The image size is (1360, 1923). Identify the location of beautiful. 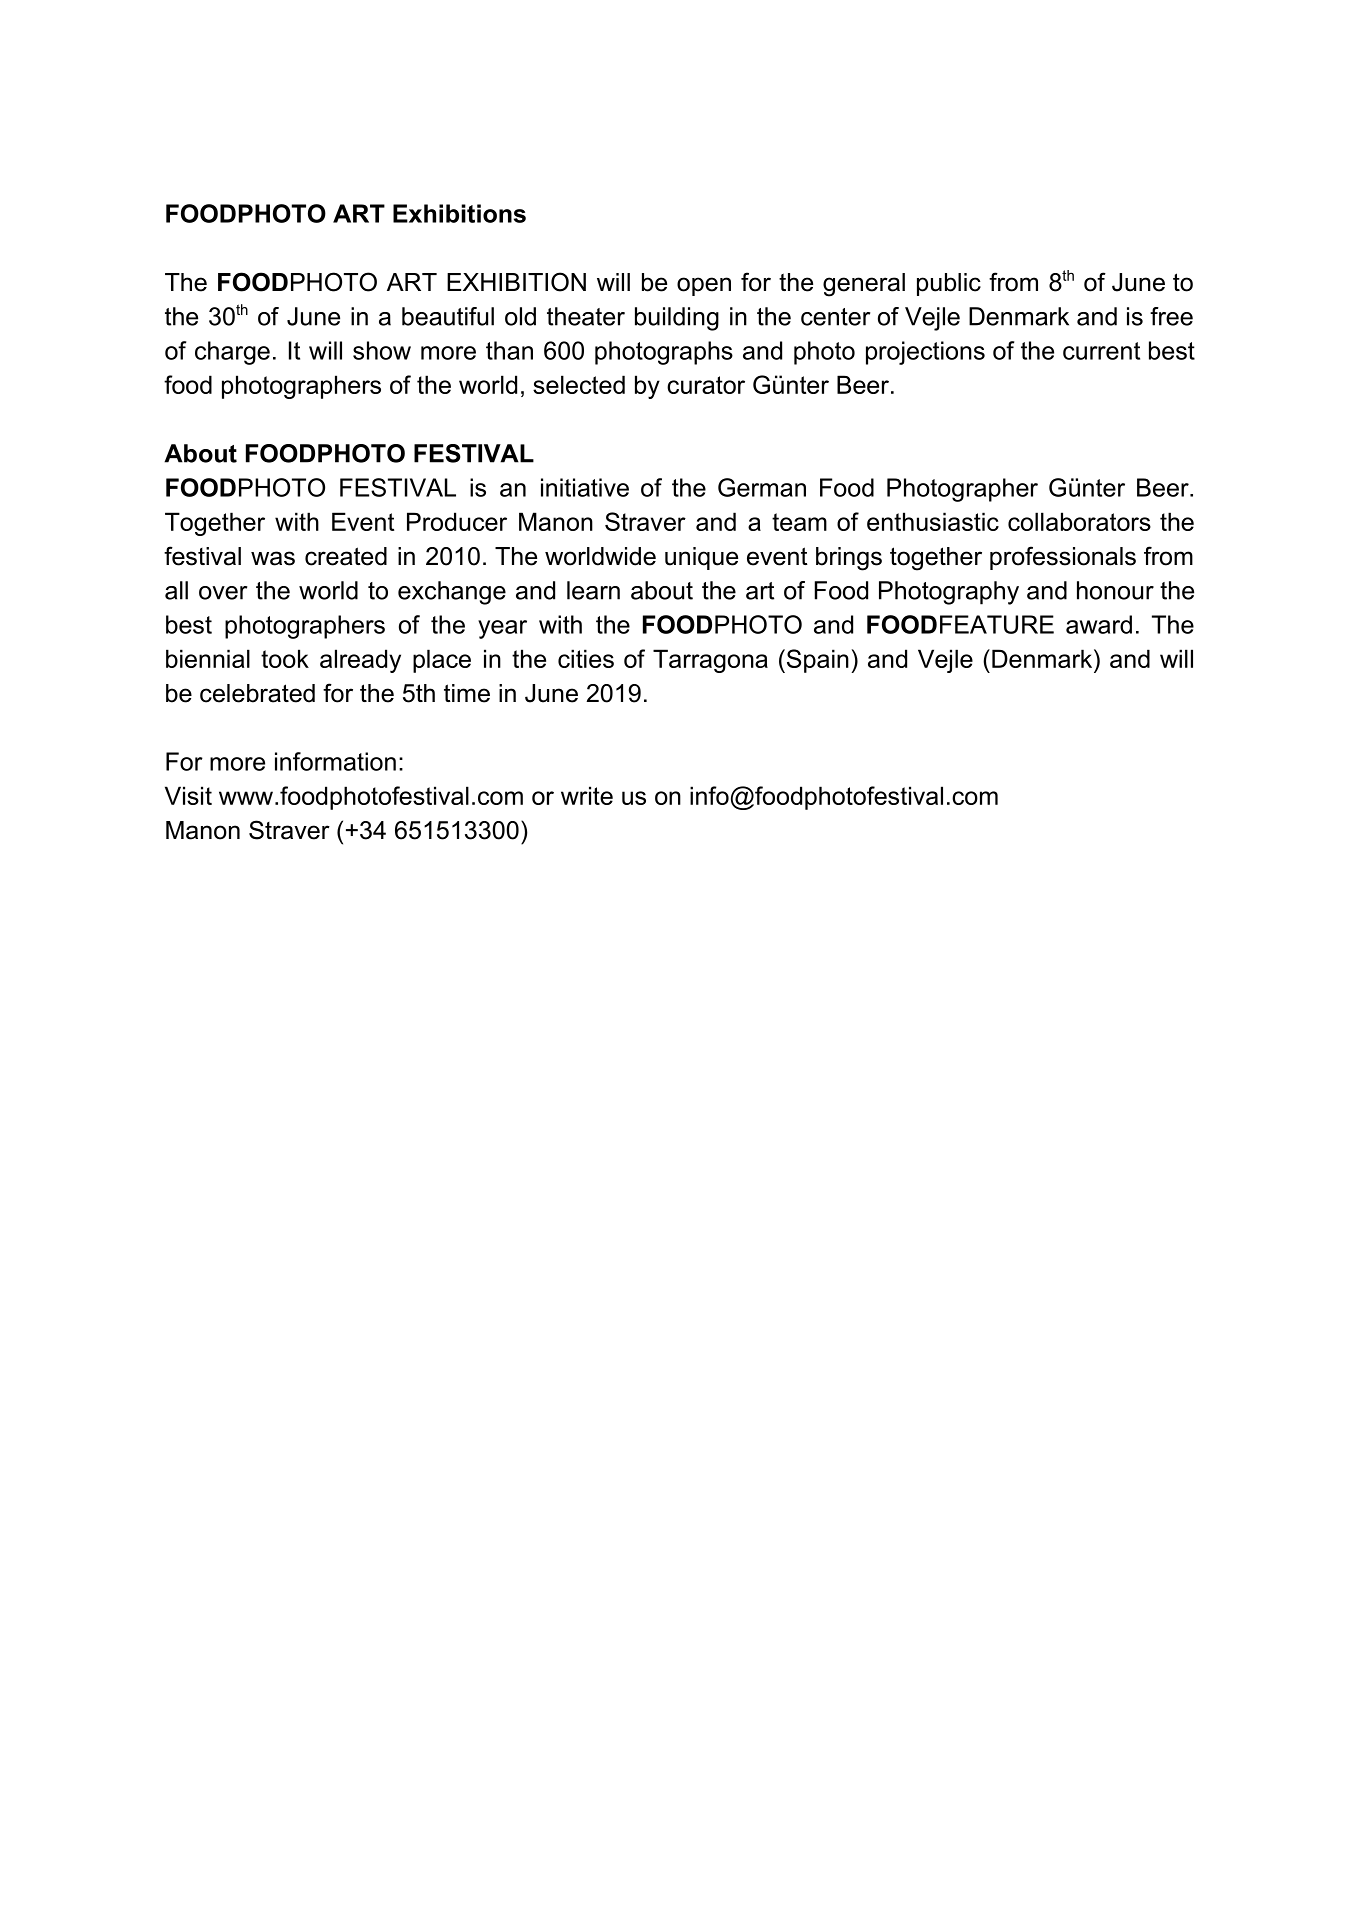
(448, 316).
